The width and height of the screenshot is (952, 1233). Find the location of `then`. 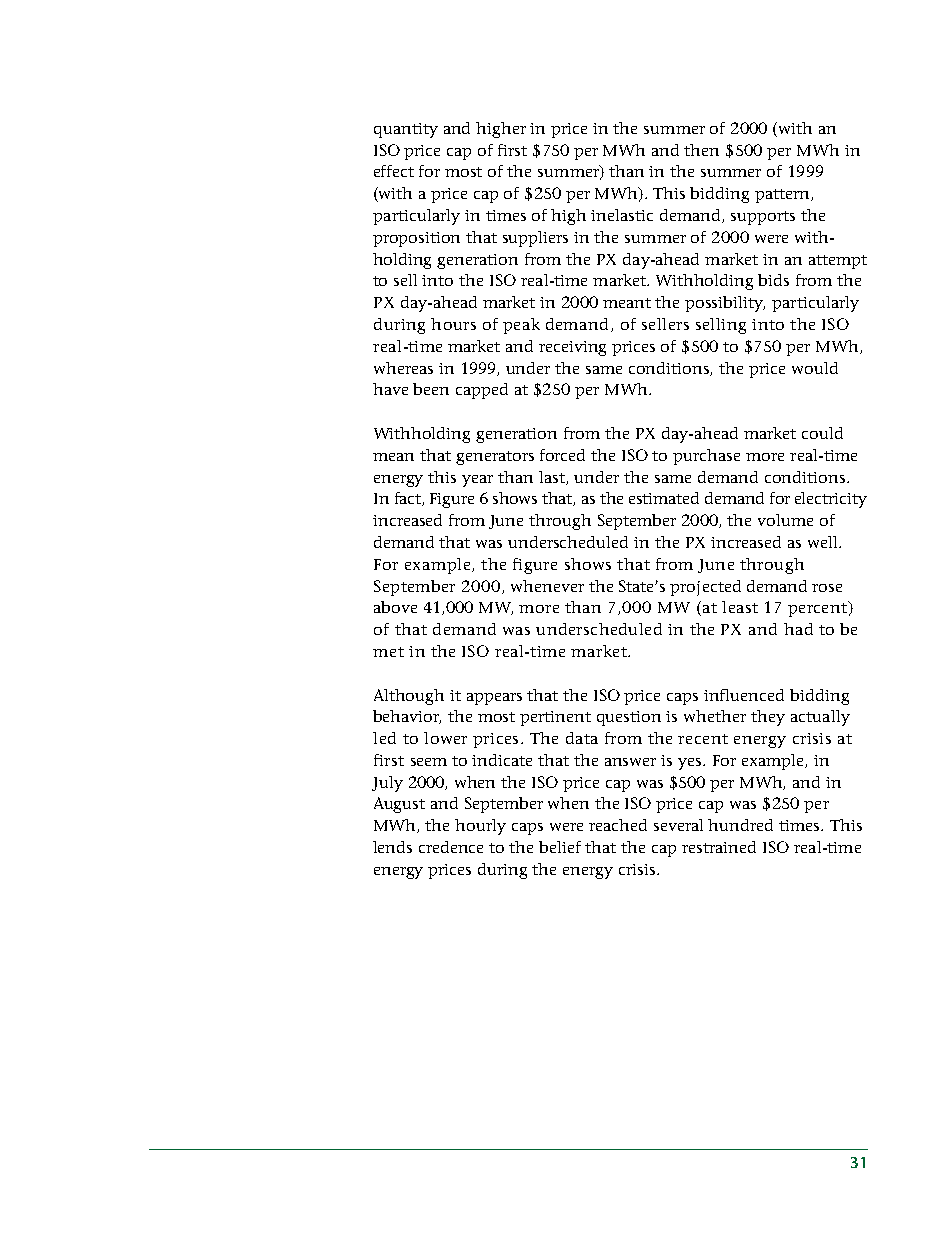

then is located at coordinates (701, 150).
